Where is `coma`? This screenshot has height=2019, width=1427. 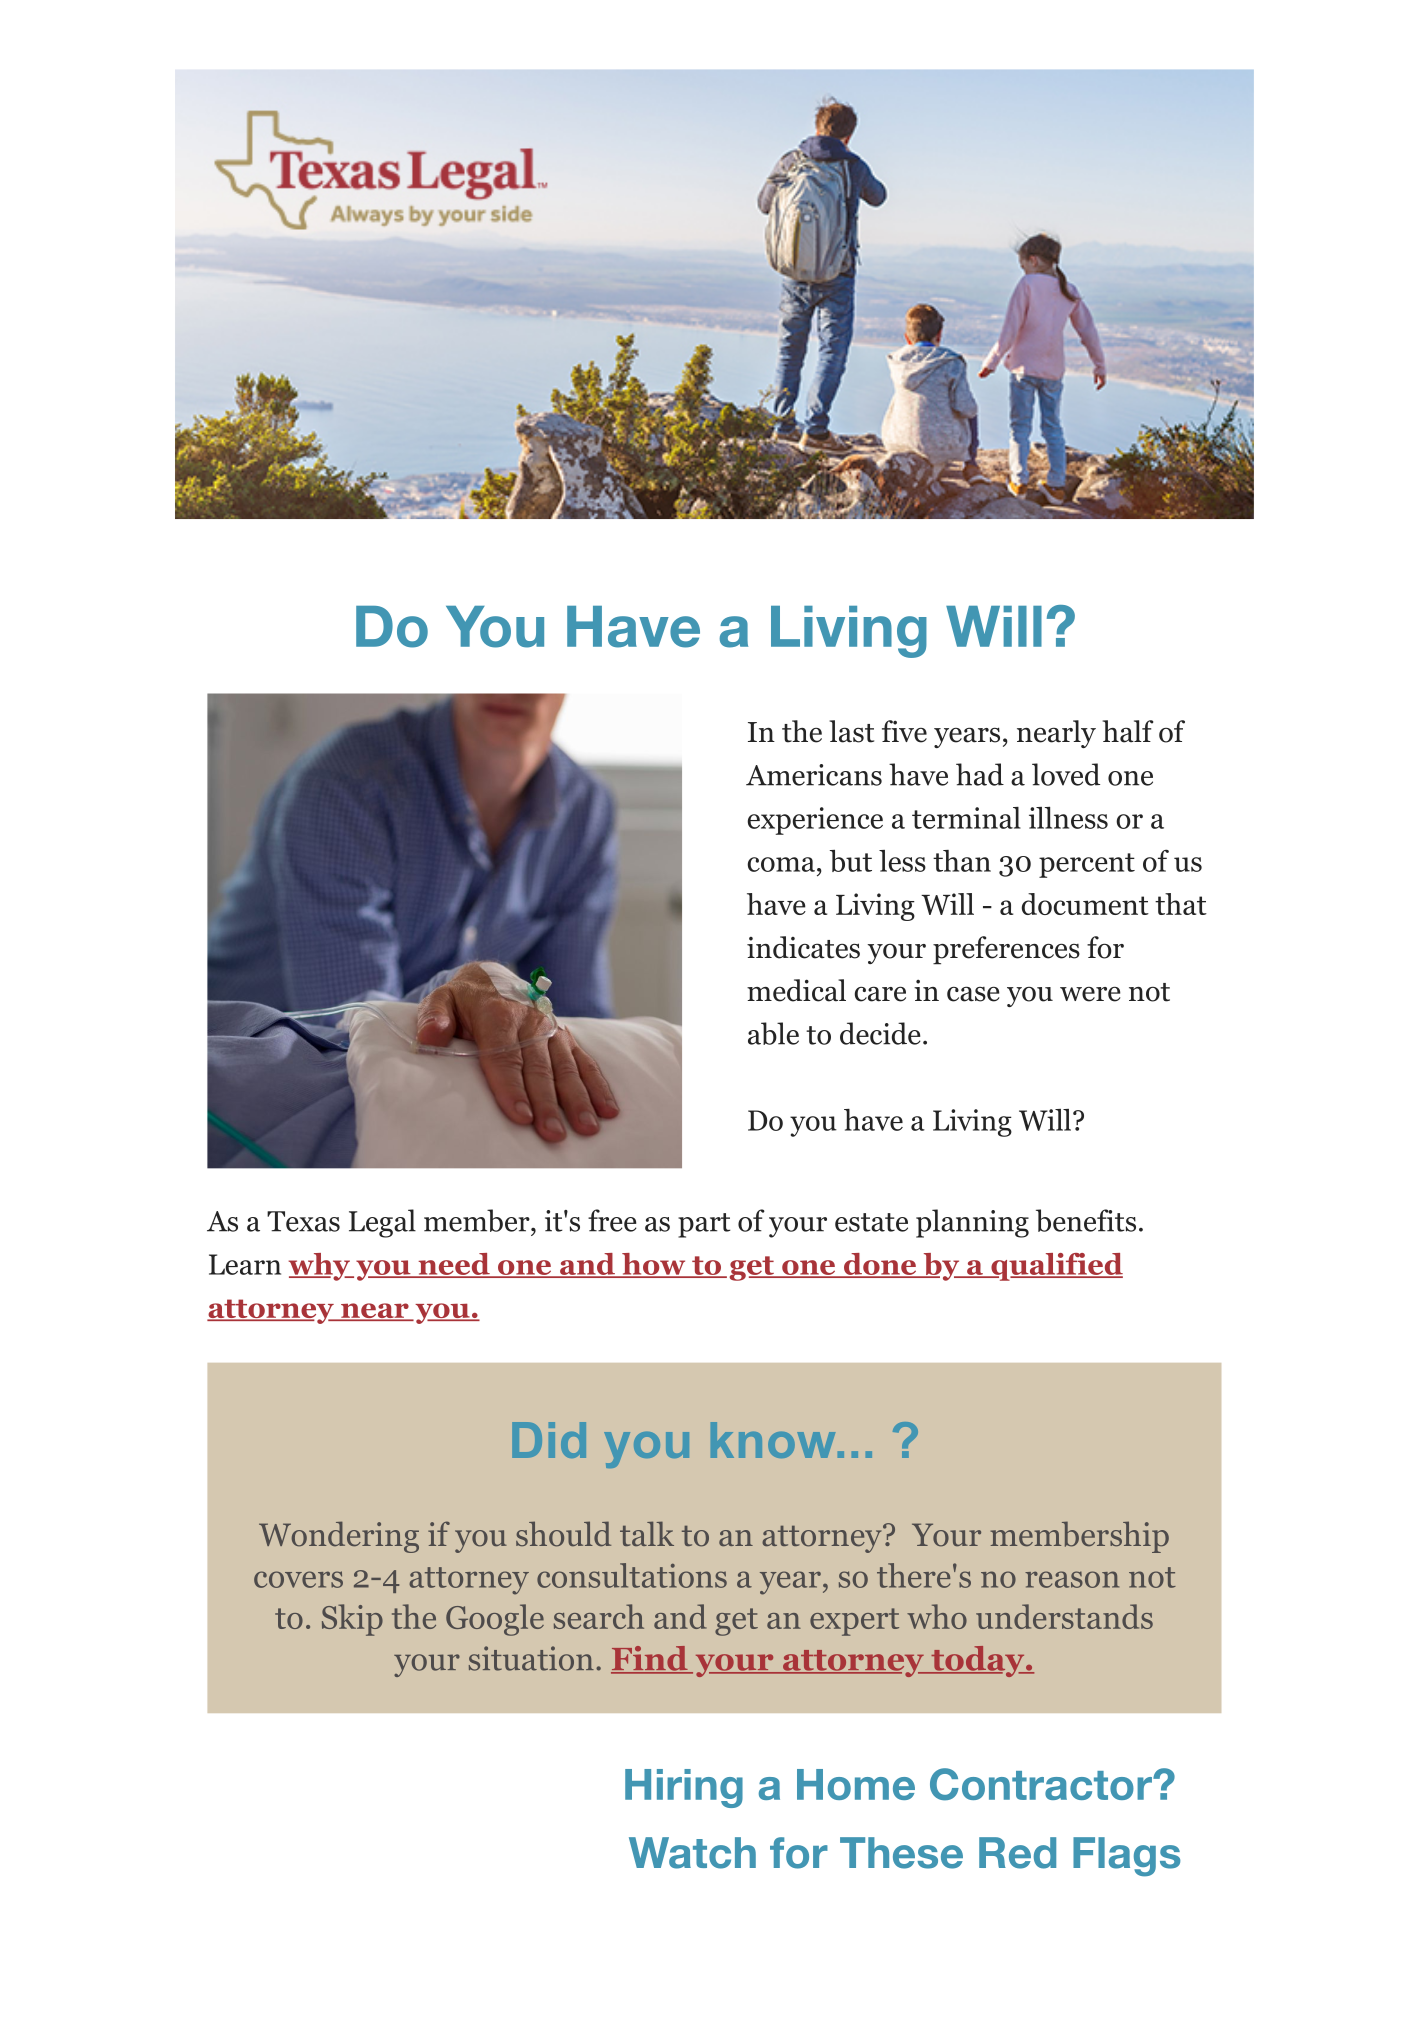 coma is located at coordinates (781, 864).
